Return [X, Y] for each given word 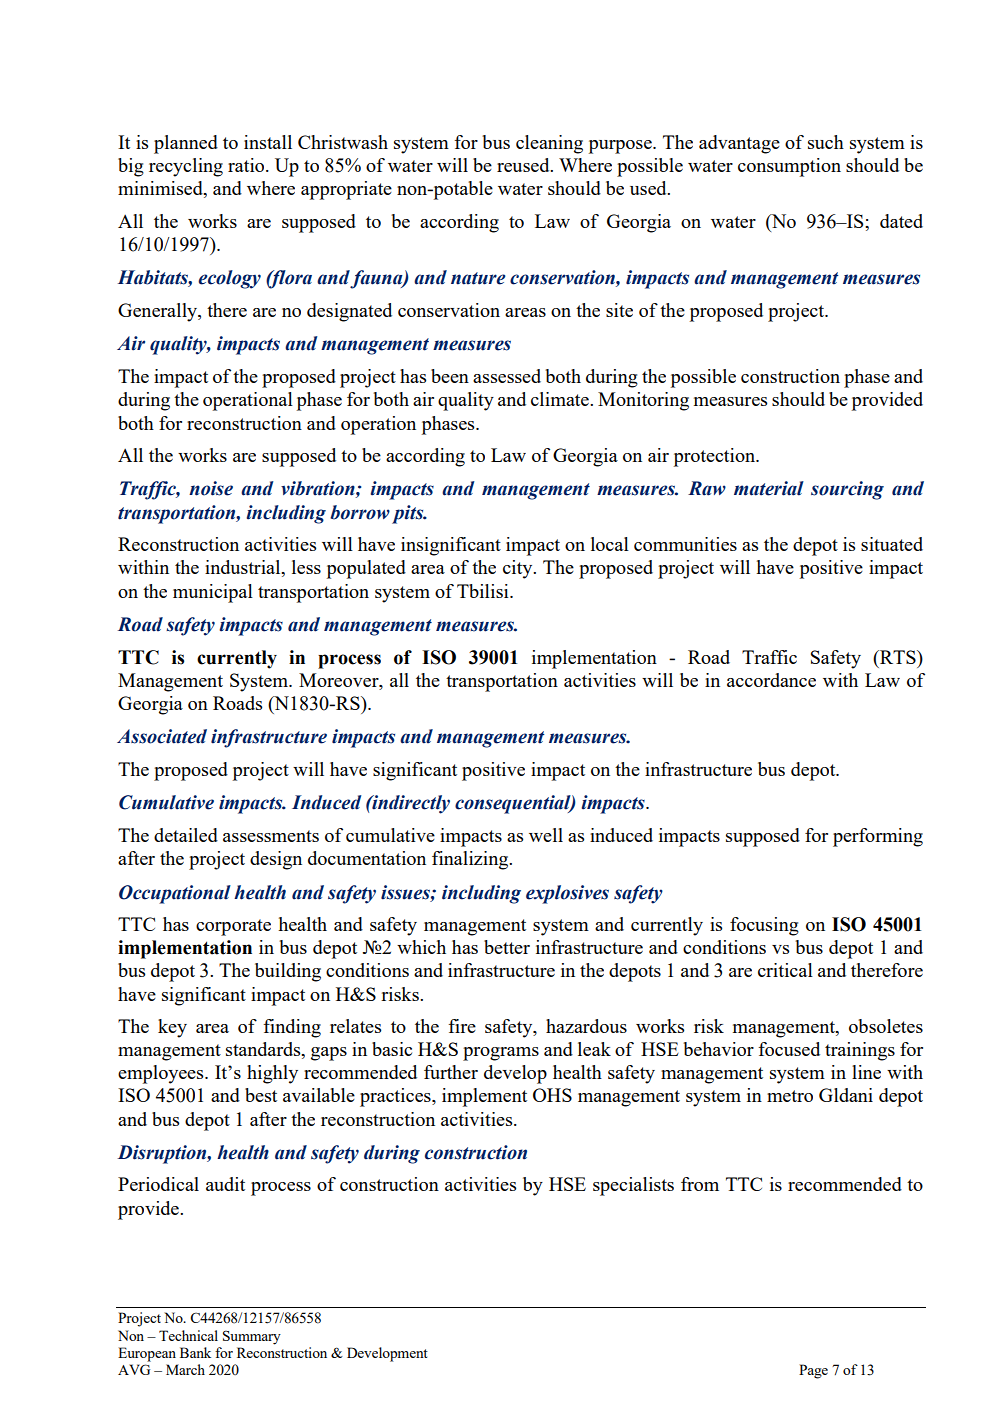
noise [211, 488]
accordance [771, 680]
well [546, 835]
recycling [186, 167]
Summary [252, 1337]
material [769, 488]
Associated [162, 736]
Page [813, 1371]
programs [501, 1054]
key [172, 1028]
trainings [860, 1051]
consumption [789, 167]
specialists [633, 1186]
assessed [507, 376]
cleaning [549, 144]
